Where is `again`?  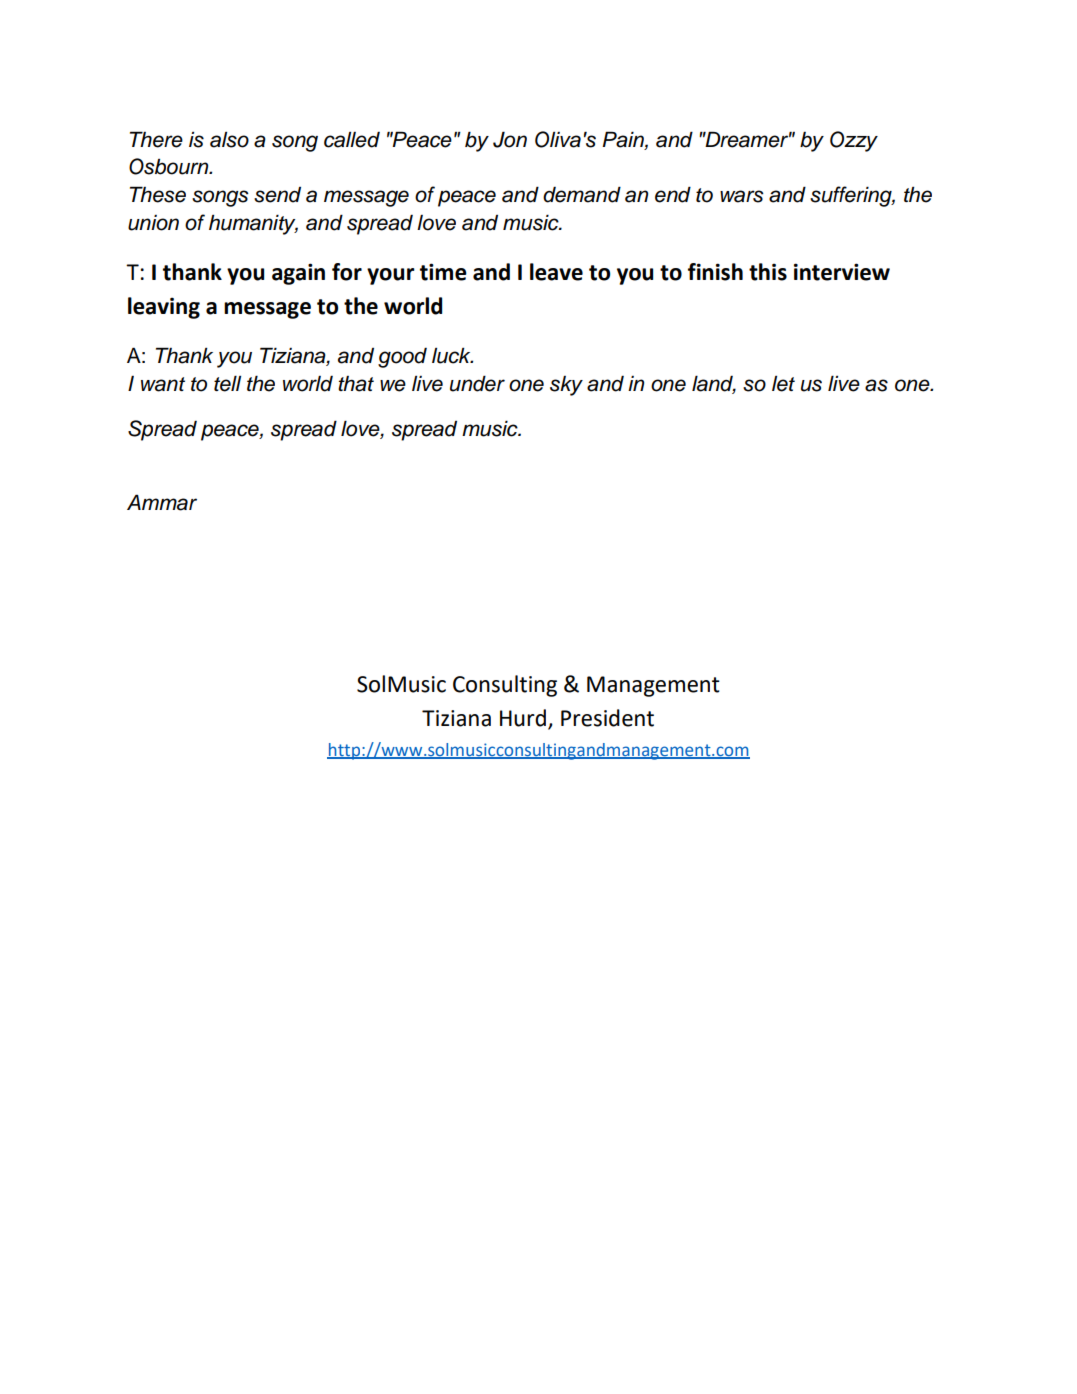 again is located at coordinates (298, 274).
